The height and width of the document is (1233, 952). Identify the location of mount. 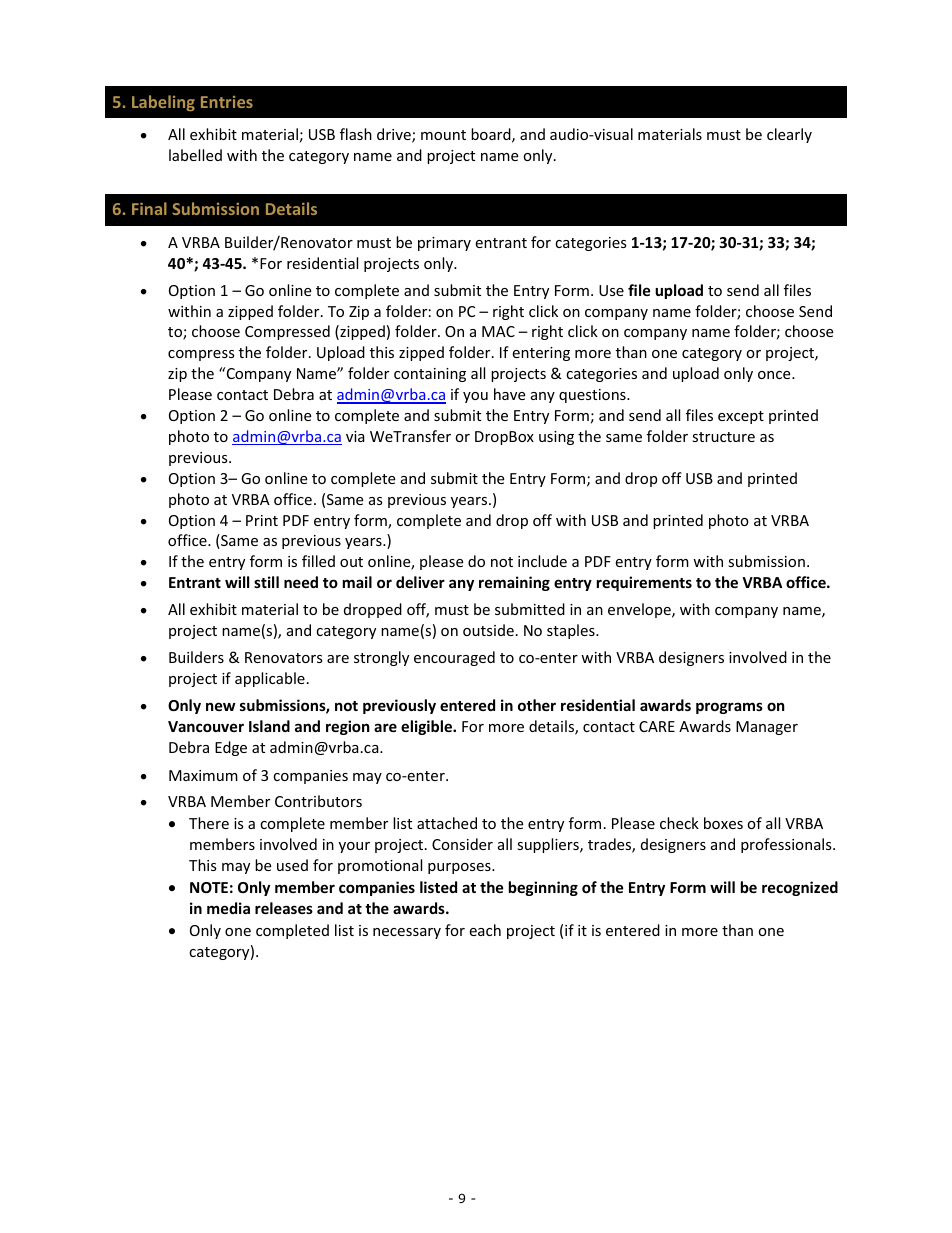
(443, 135).
